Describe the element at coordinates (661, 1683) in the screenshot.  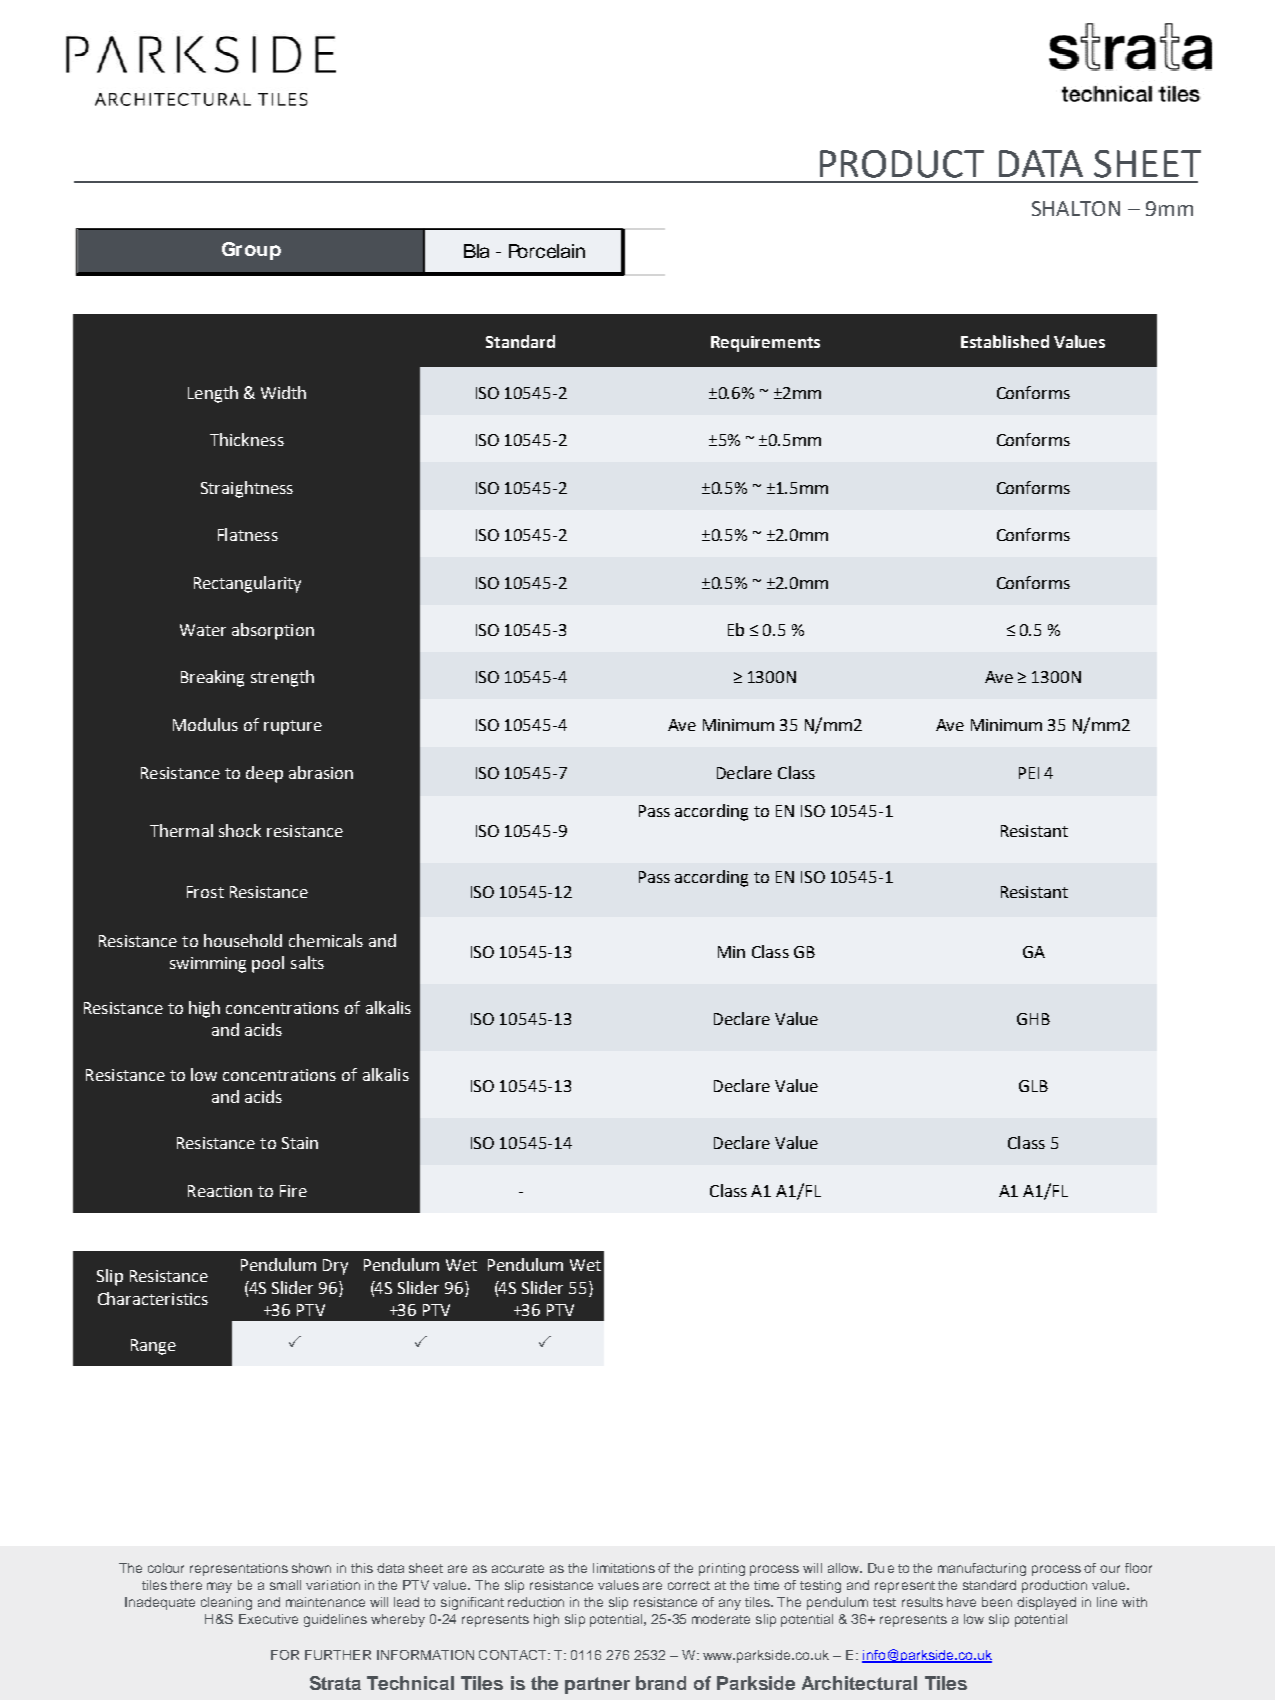
I see `brand` at that location.
